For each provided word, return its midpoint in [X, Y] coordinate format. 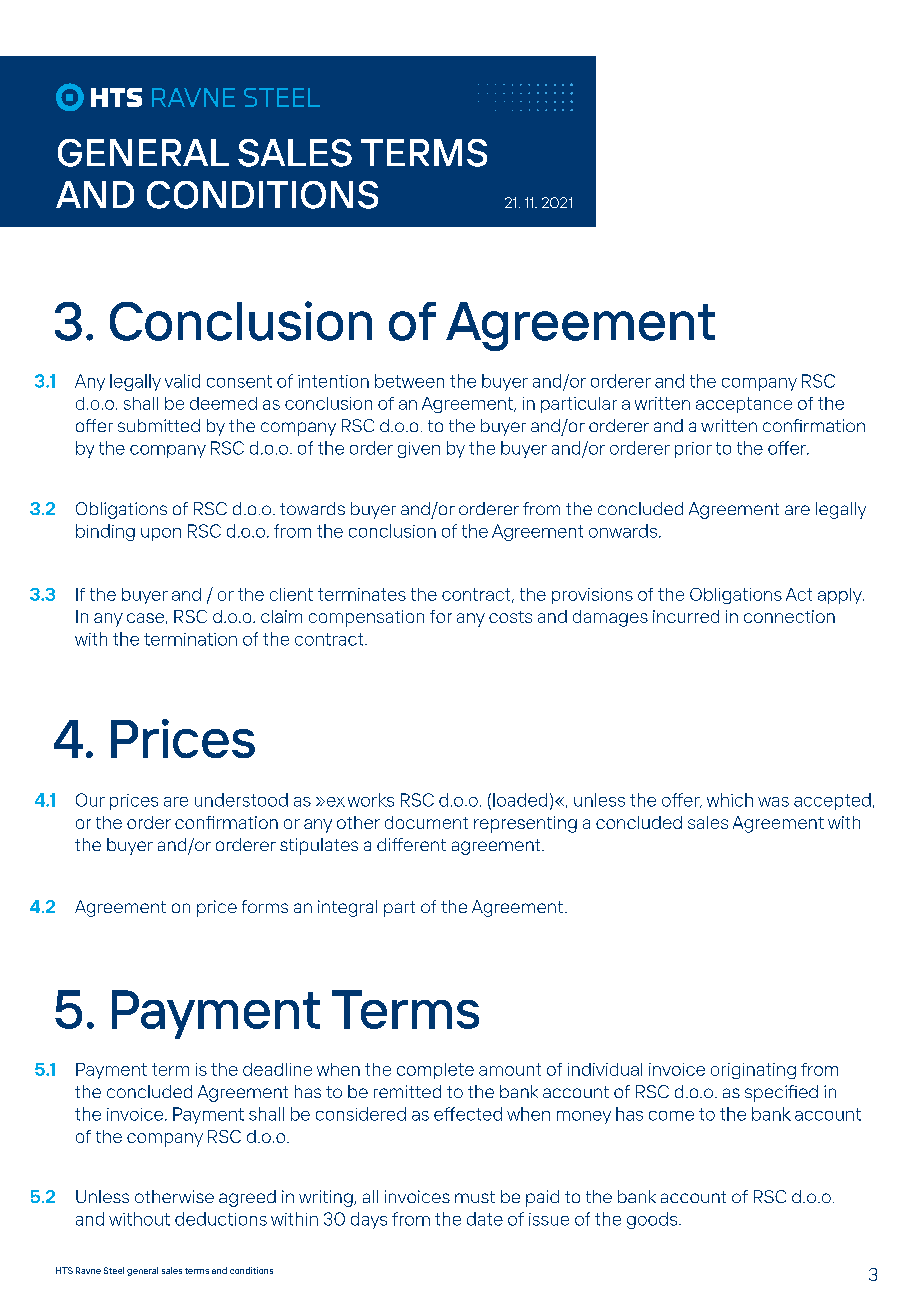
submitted [159, 425]
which [730, 800]
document [426, 822]
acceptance [744, 405]
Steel [114, 1270]
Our [90, 800]
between [409, 381]
